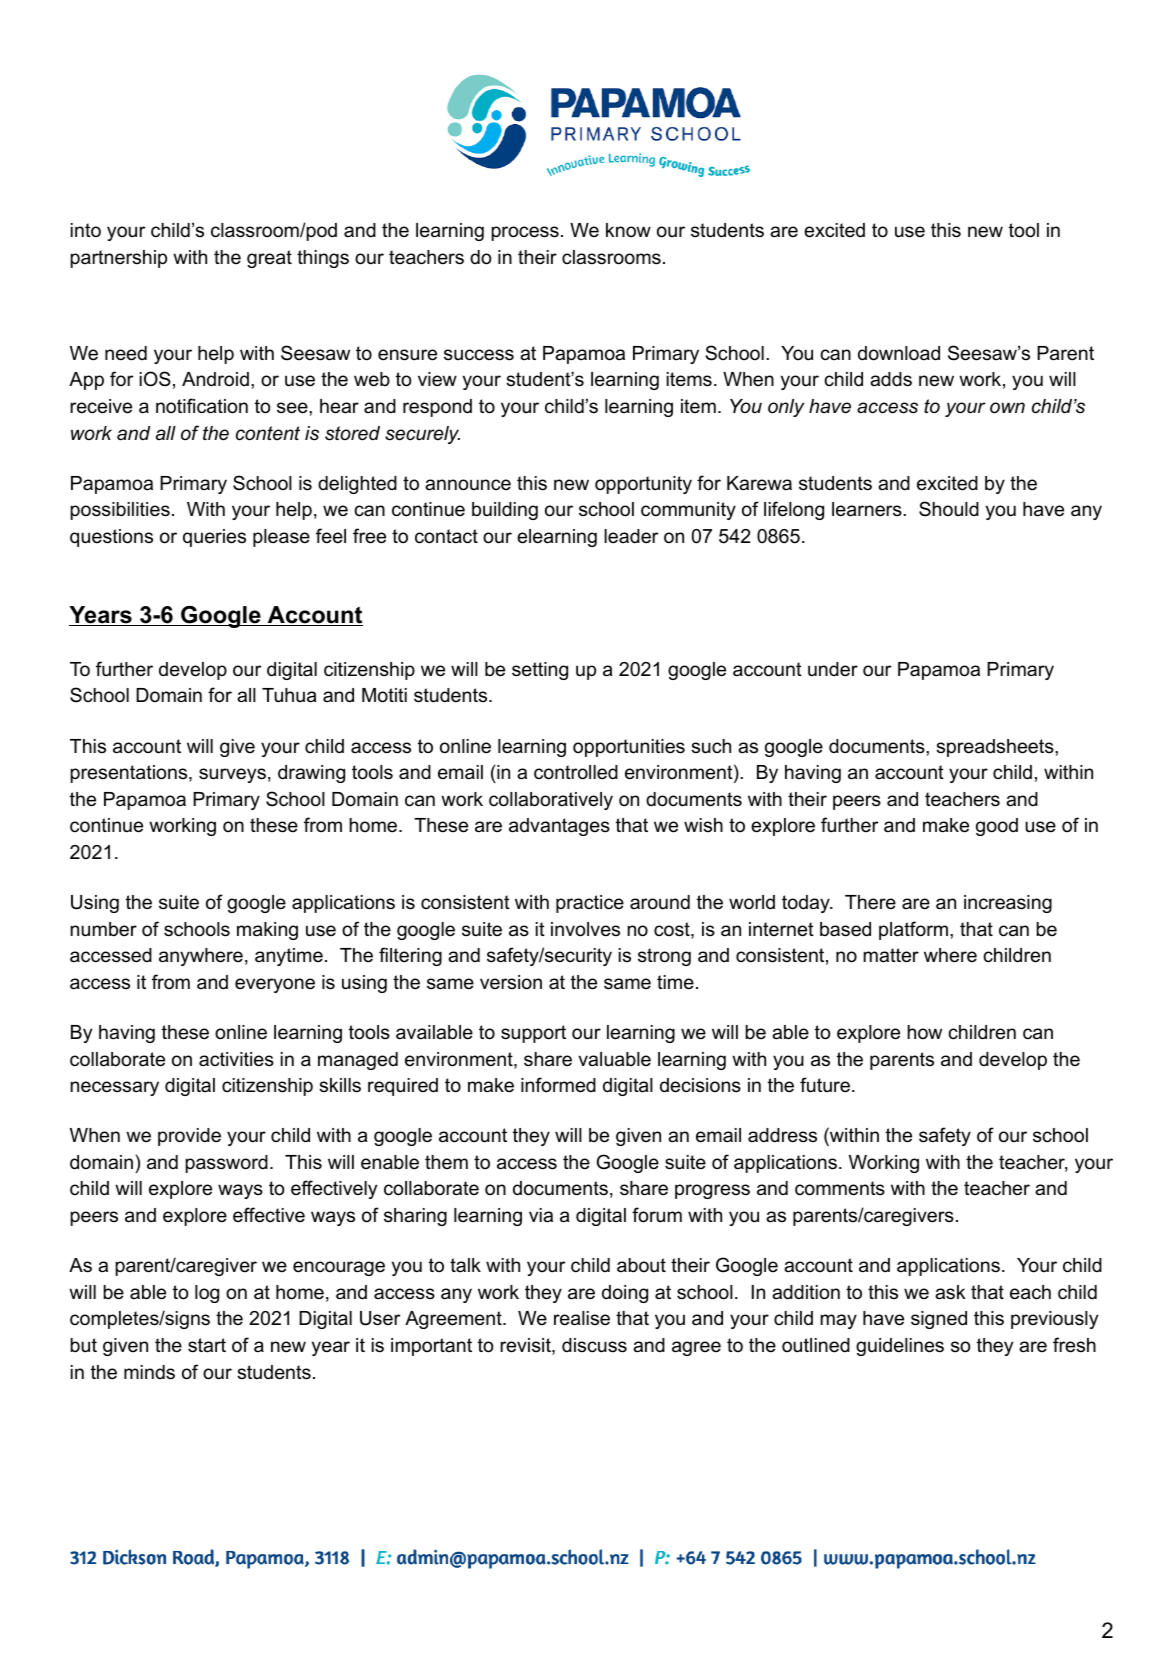  What do you see at coordinates (582, 1318) in the screenshot?
I see `realise` at bounding box center [582, 1318].
